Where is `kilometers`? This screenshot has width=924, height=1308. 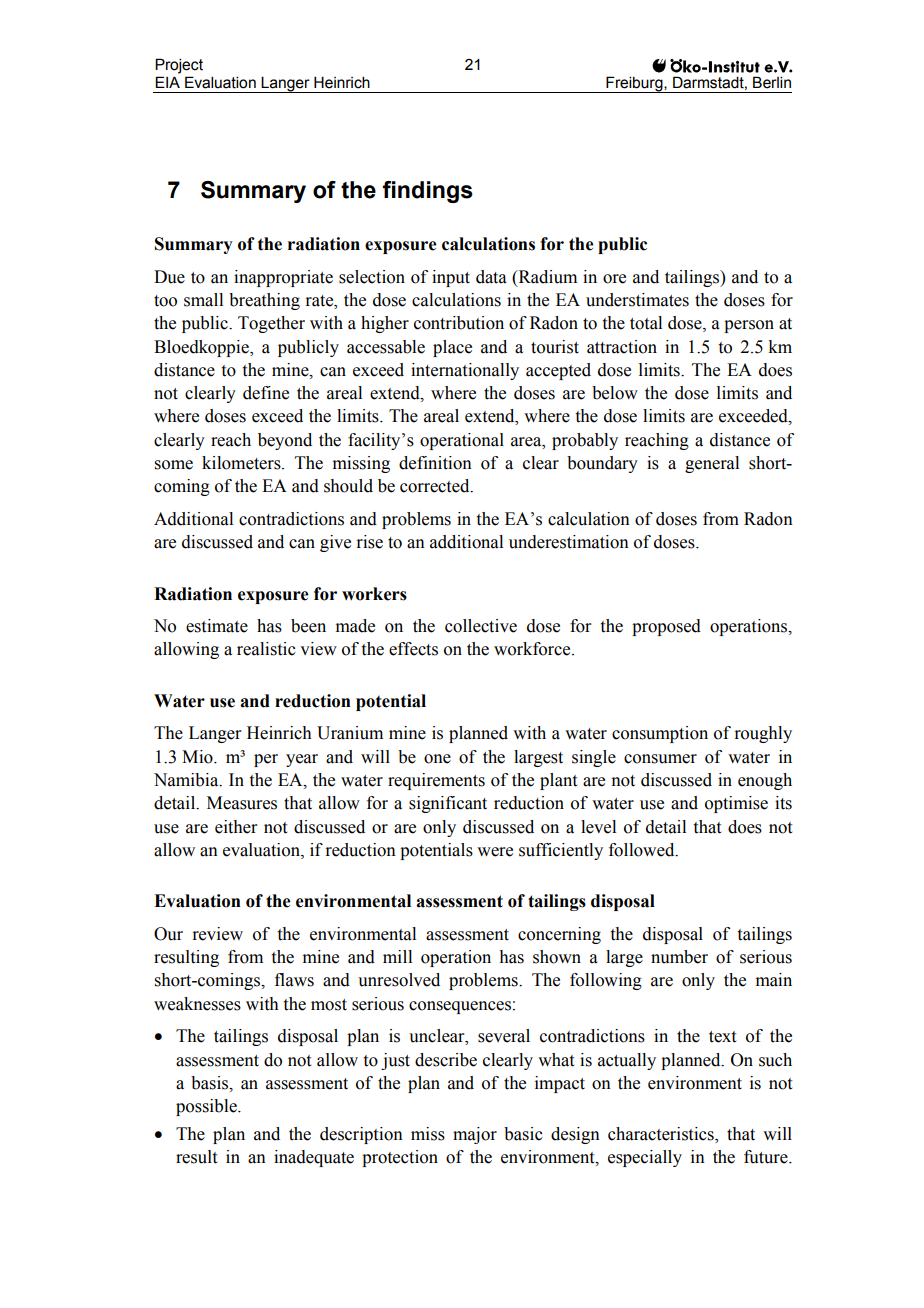 kilometers is located at coordinates (242, 463).
